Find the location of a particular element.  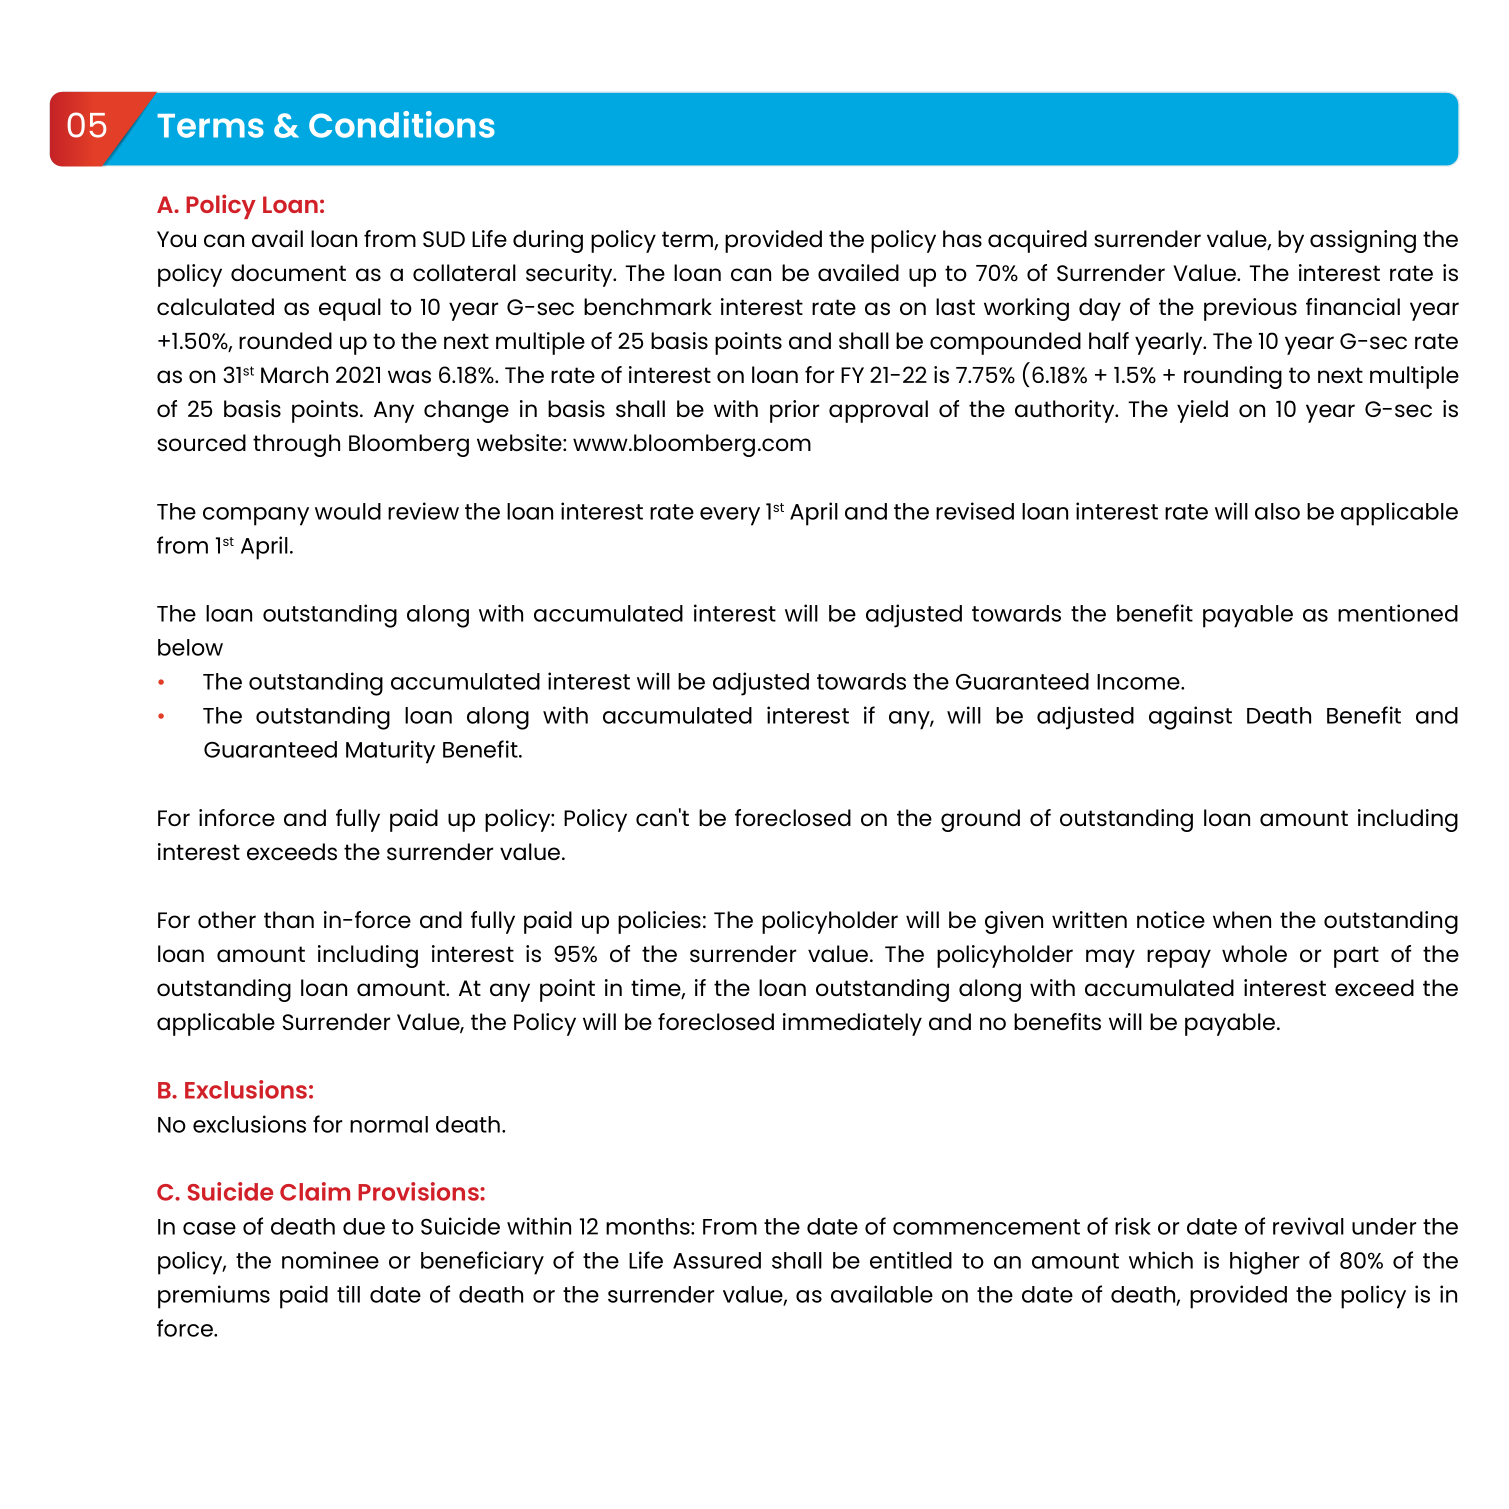

Assured is located at coordinates (717, 1260).
